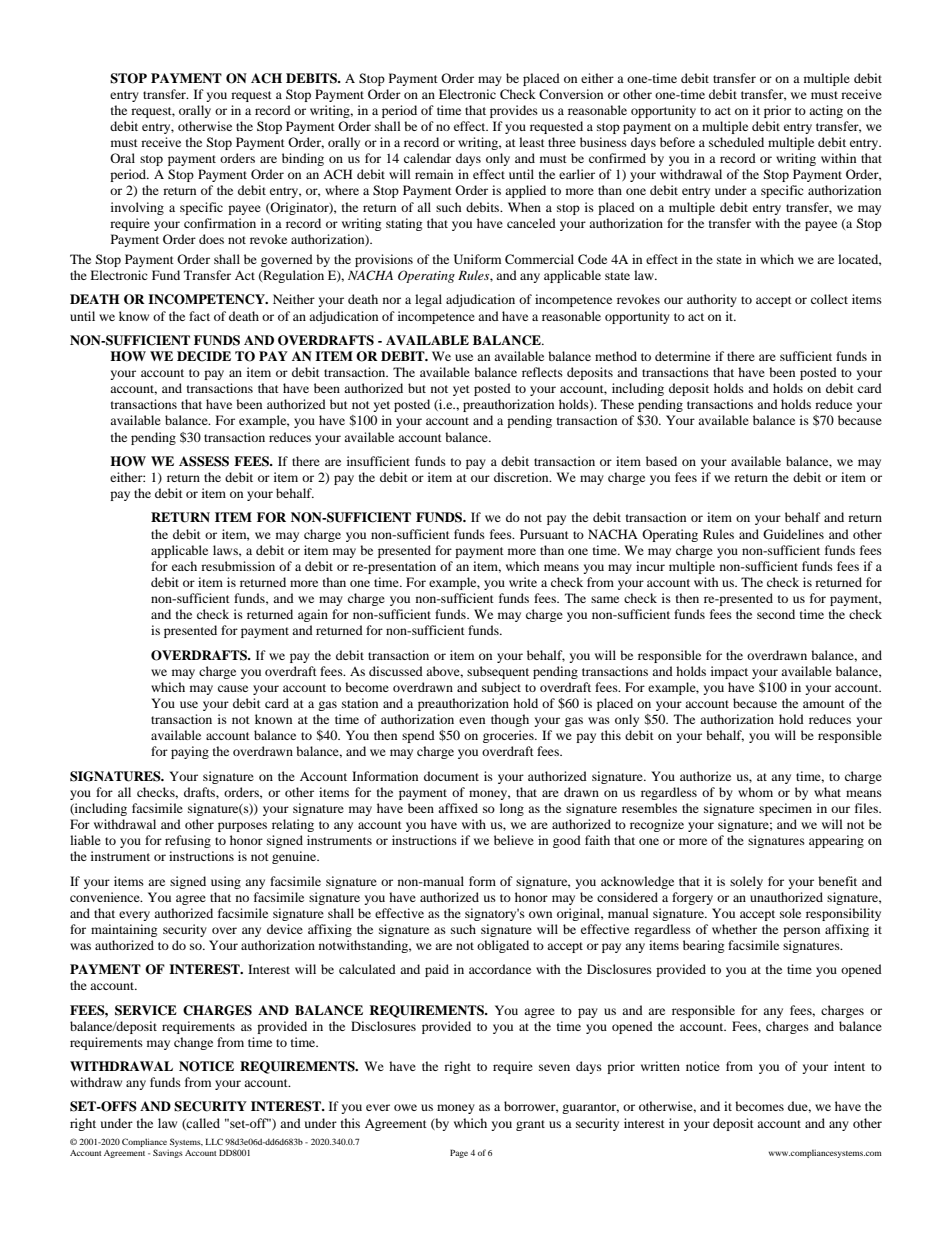 Image resolution: width=952 pixels, height=1233 pixels. I want to click on paying, so click(190, 752).
